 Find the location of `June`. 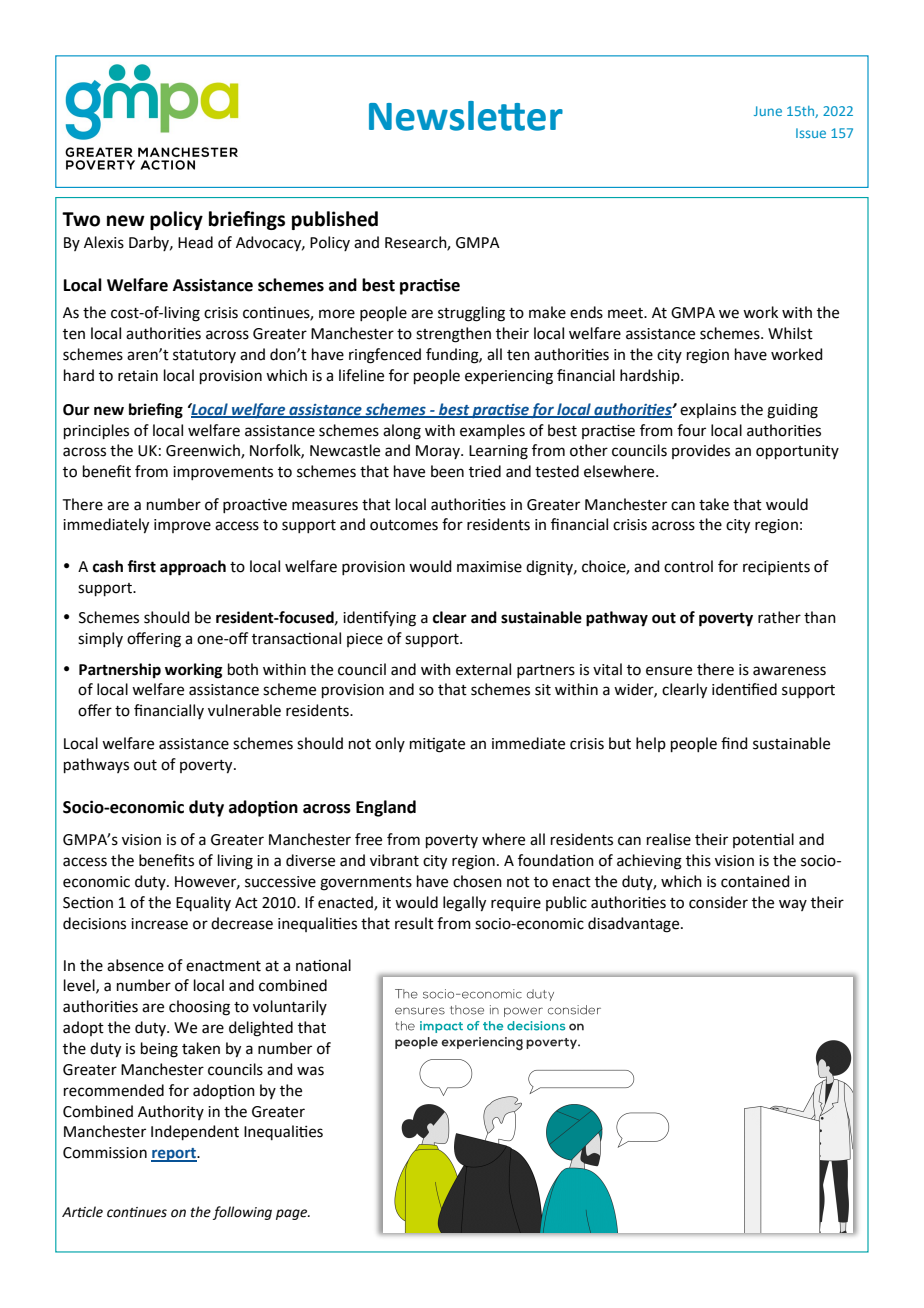

June is located at coordinates (768, 111).
